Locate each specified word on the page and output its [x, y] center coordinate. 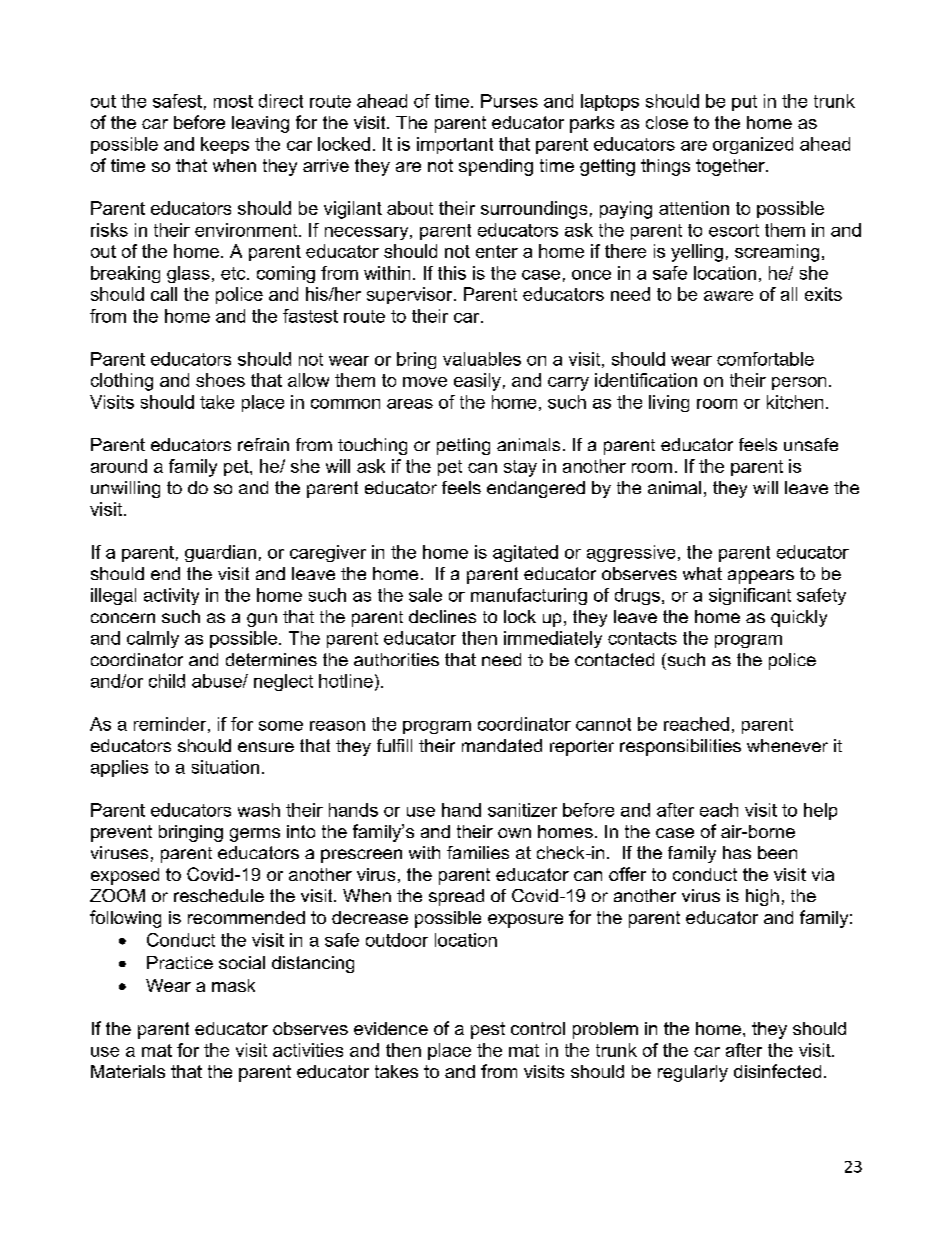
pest [488, 1030]
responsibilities [680, 747]
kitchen [795, 402]
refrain [263, 444]
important [455, 145]
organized [753, 145]
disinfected [777, 1071]
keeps [225, 145]
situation [225, 767]
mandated [502, 745]
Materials [128, 1071]
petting [463, 446]
